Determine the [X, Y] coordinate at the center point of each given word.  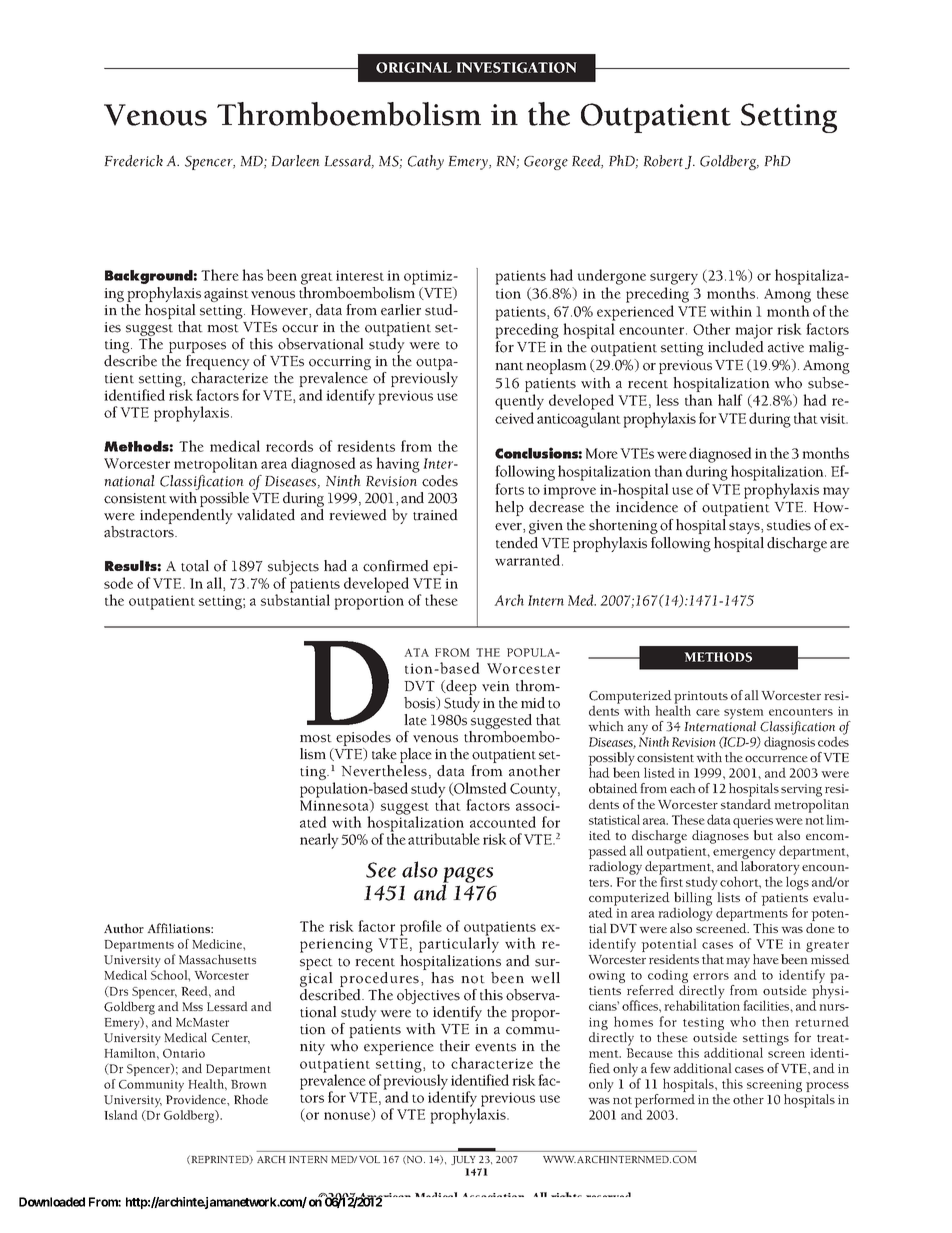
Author [124, 928]
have [766, 959]
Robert [664, 162]
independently [186, 516]
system [744, 715]
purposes [196, 349]
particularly [459, 945]
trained [435, 515]
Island [120, 1115]
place [416, 757]
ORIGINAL [414, 67]
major [754, 331]
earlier [401, 310]
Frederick [133, 161]
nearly [319, 841]
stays [745, 528]
